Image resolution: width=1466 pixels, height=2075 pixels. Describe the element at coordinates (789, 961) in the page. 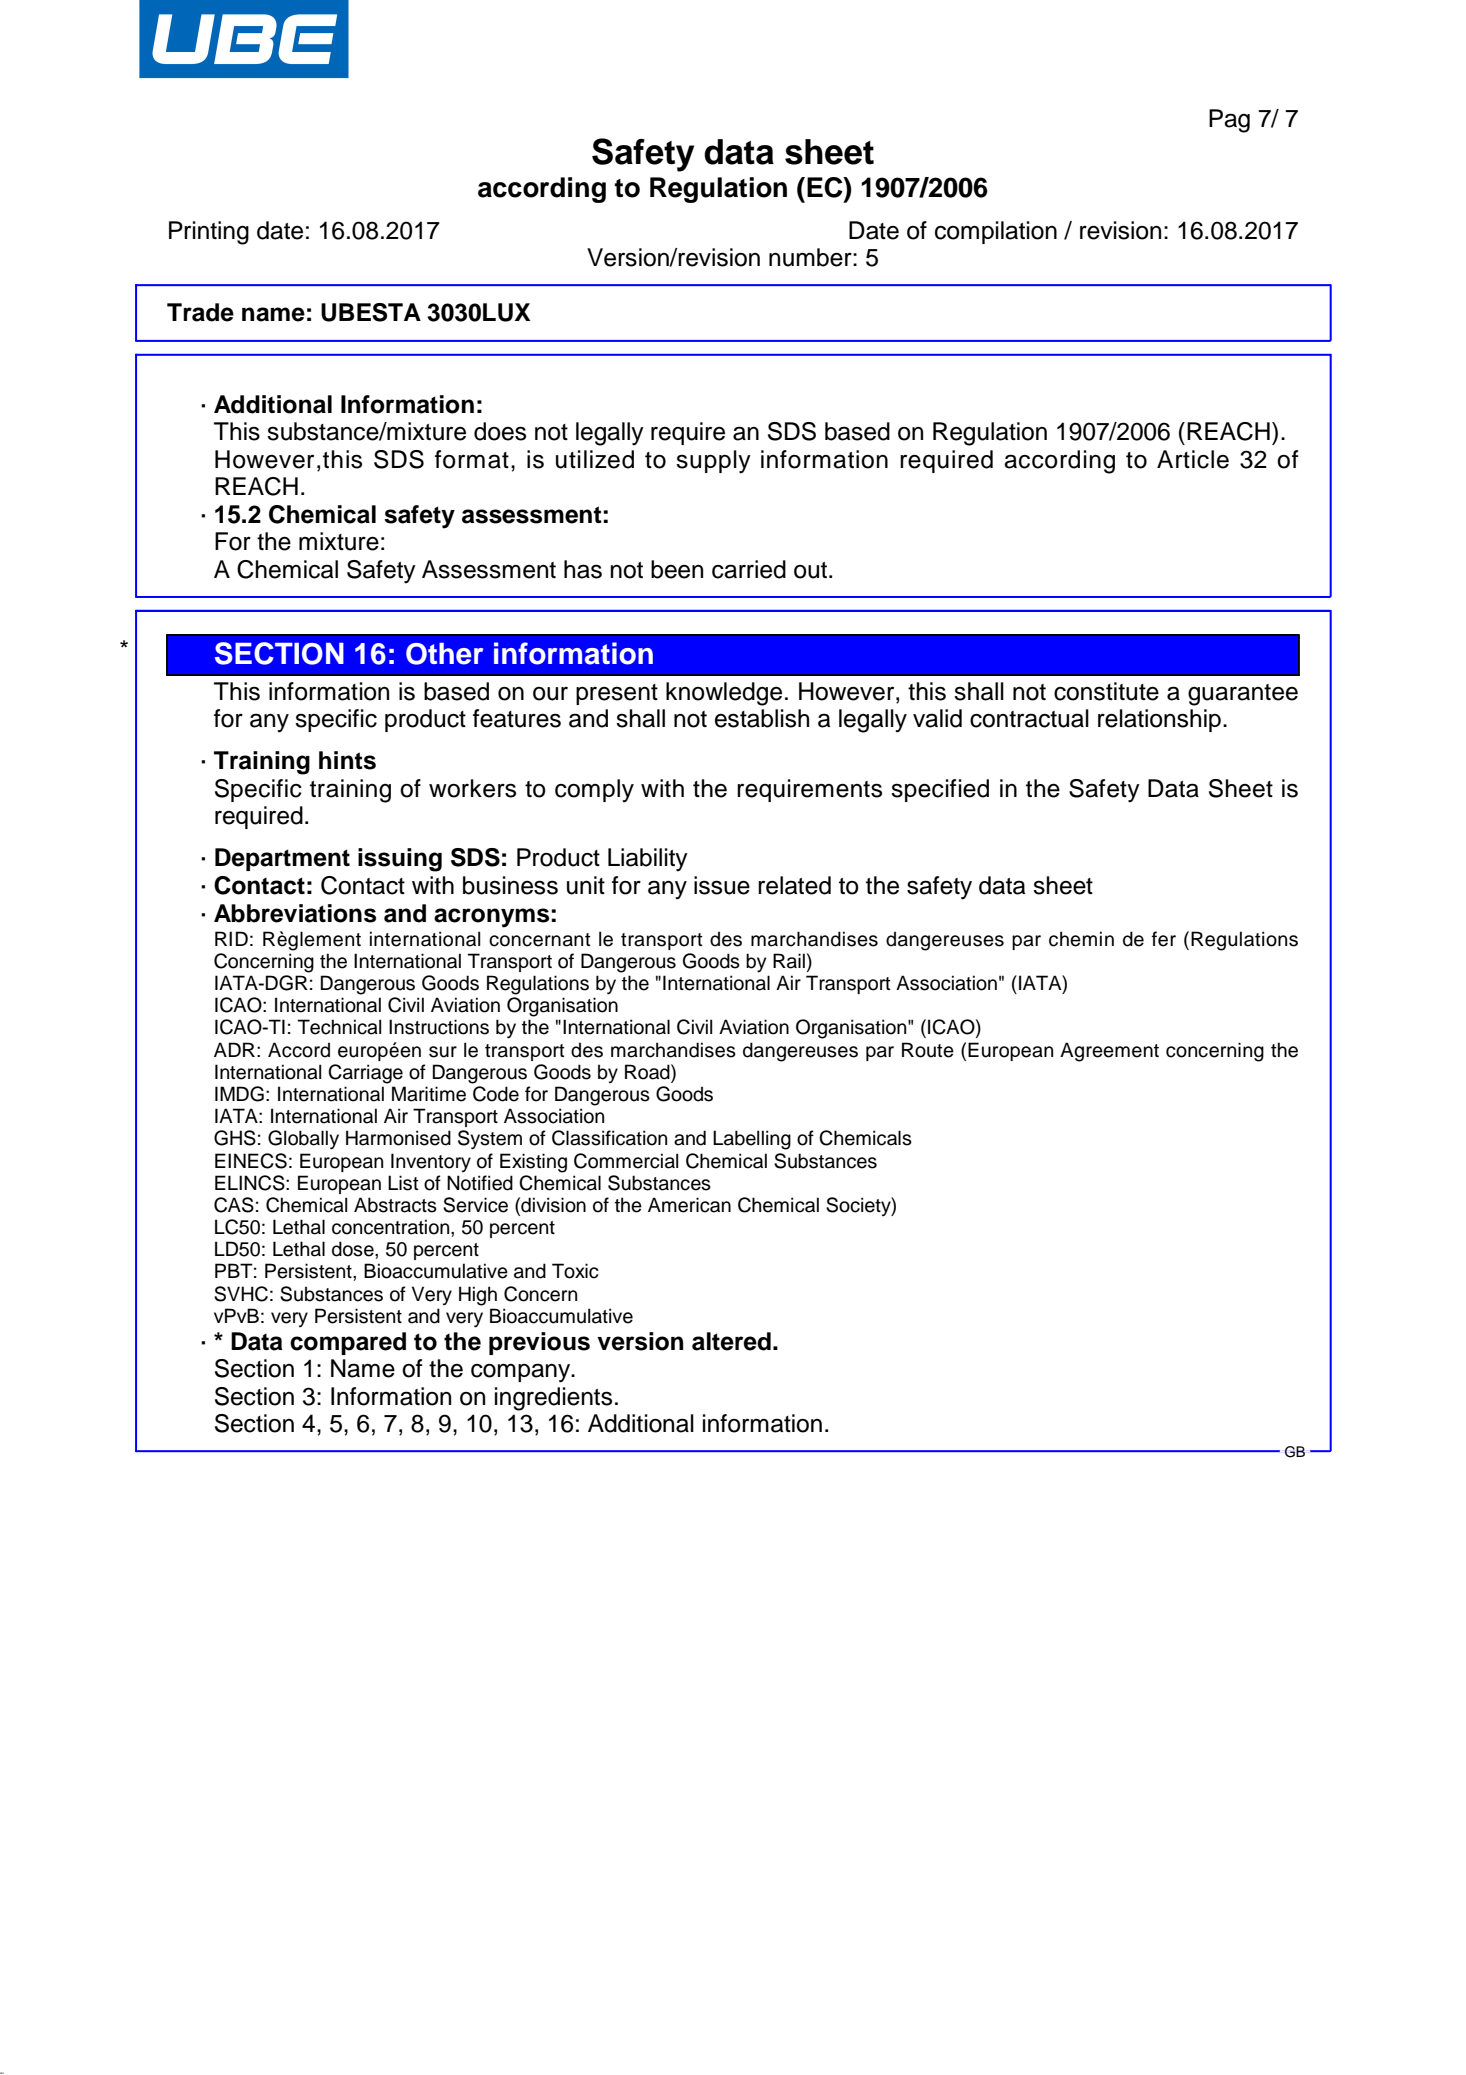

I see `Rail` at that location.
